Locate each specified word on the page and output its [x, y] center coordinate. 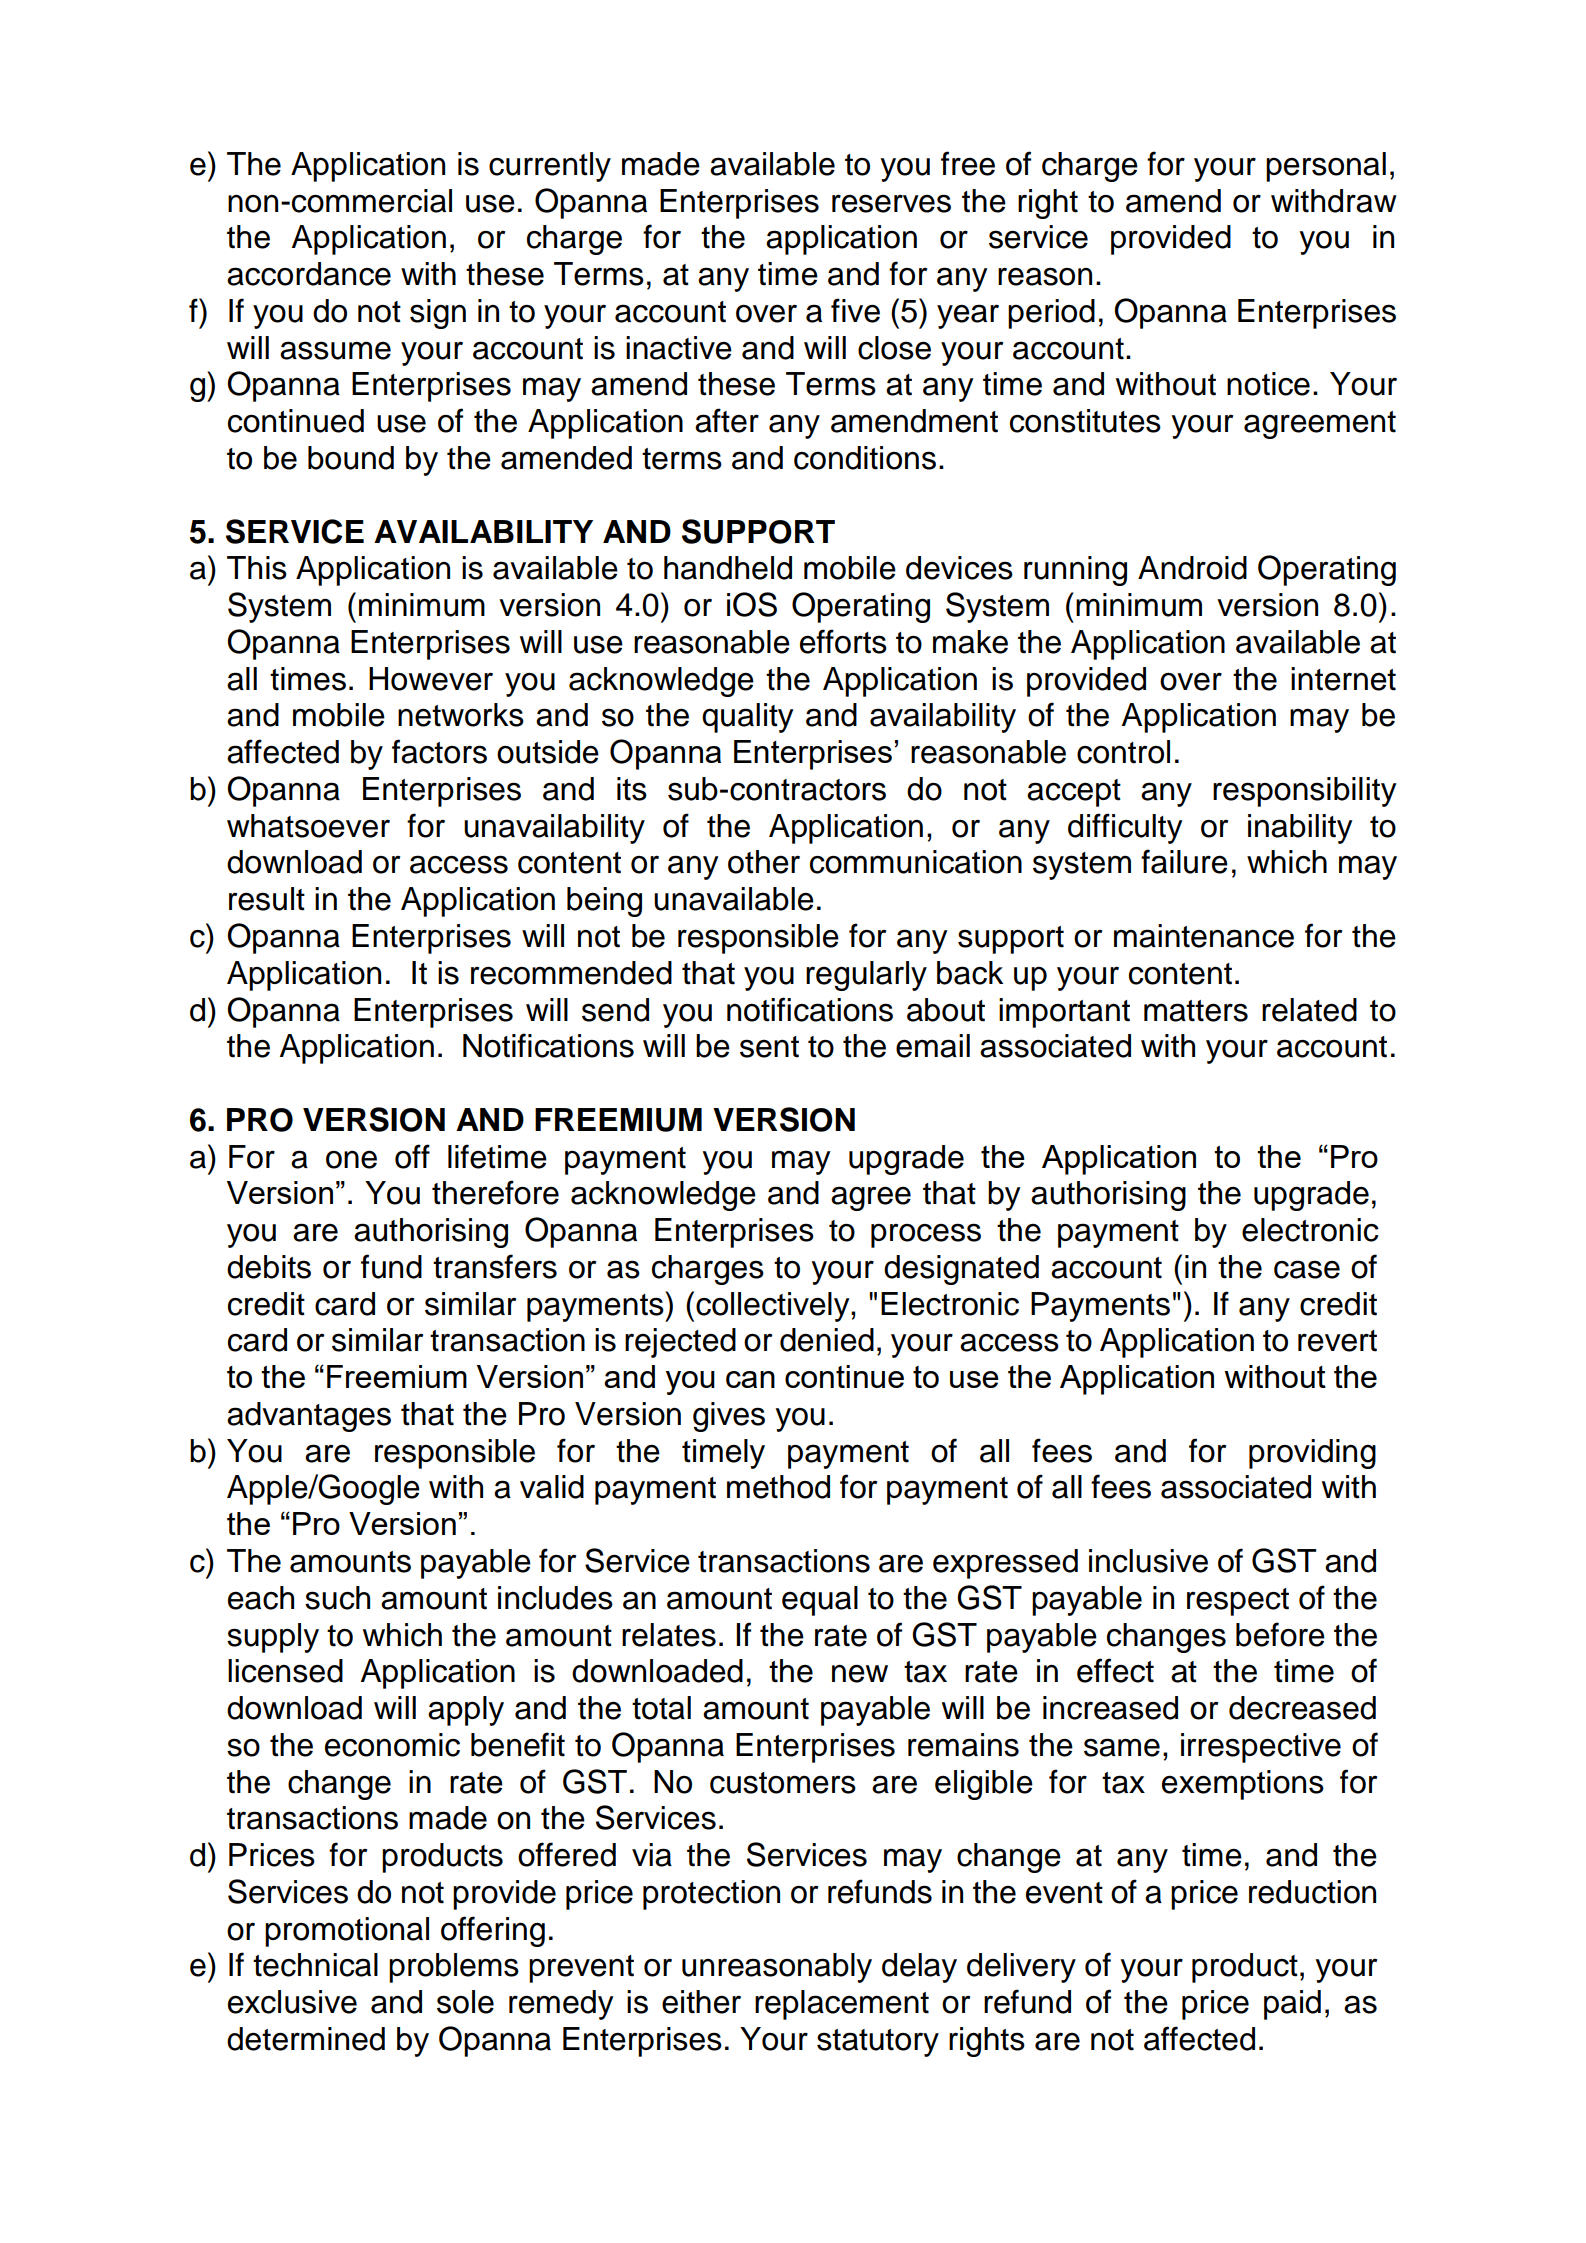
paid [1292, 2005]
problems [454, 1968]
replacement [842, 2005]
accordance [309, 274]
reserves [891, 203]
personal [1326, 167]
